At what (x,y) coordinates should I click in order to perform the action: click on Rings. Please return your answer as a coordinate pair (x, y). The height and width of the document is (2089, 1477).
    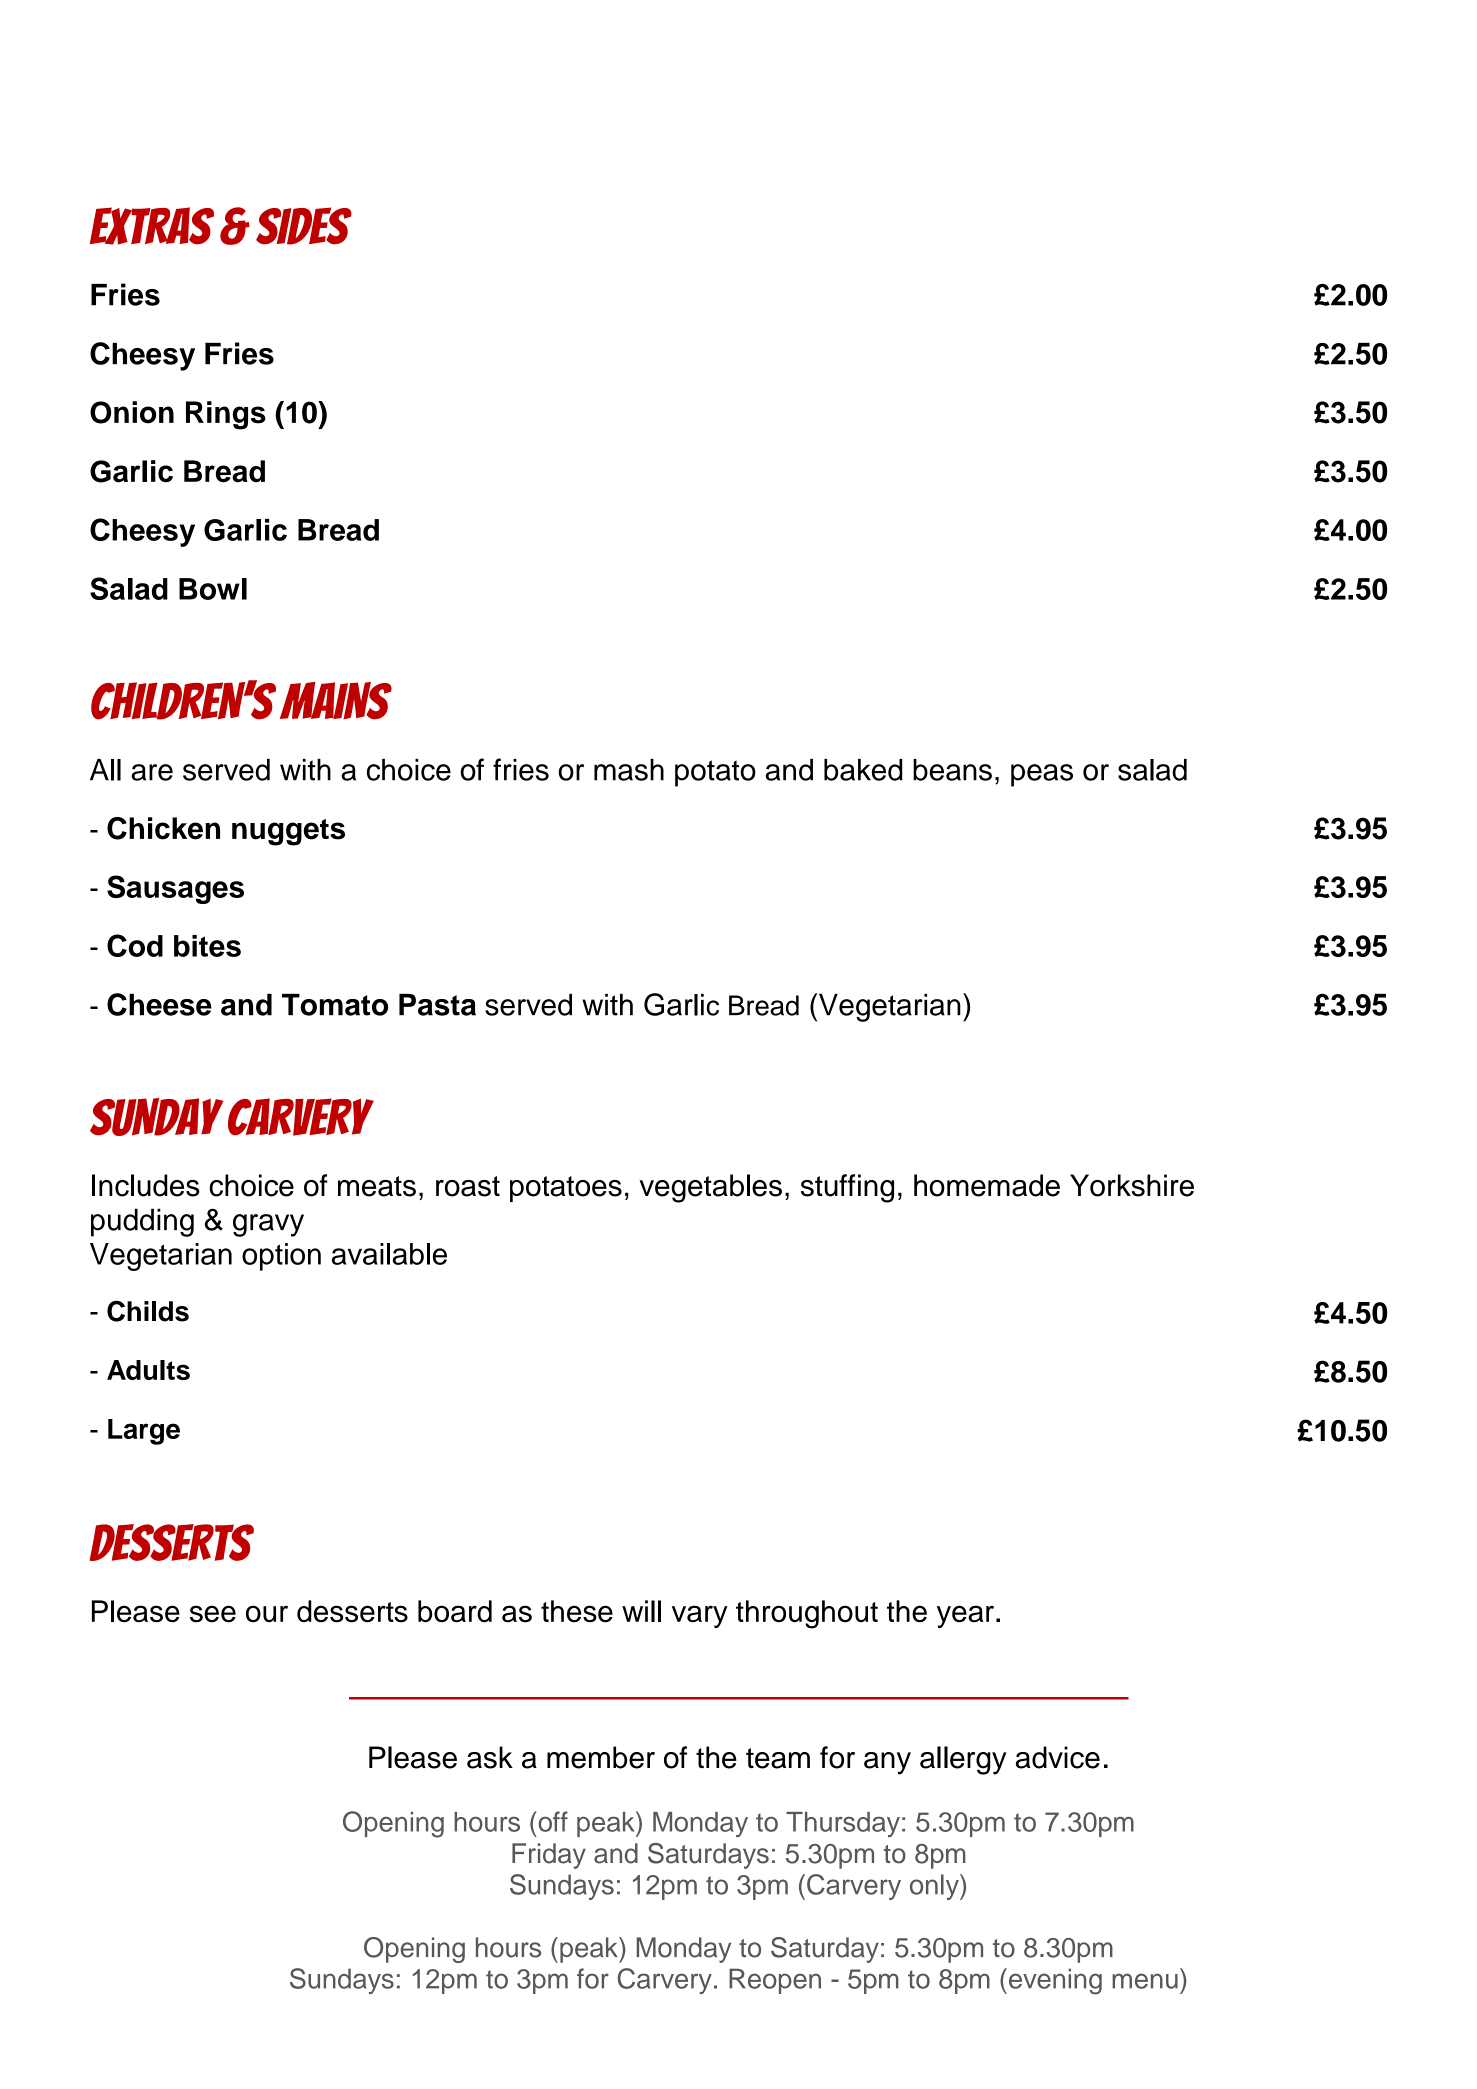
    Looking at the image, I should click on (226, 415).
